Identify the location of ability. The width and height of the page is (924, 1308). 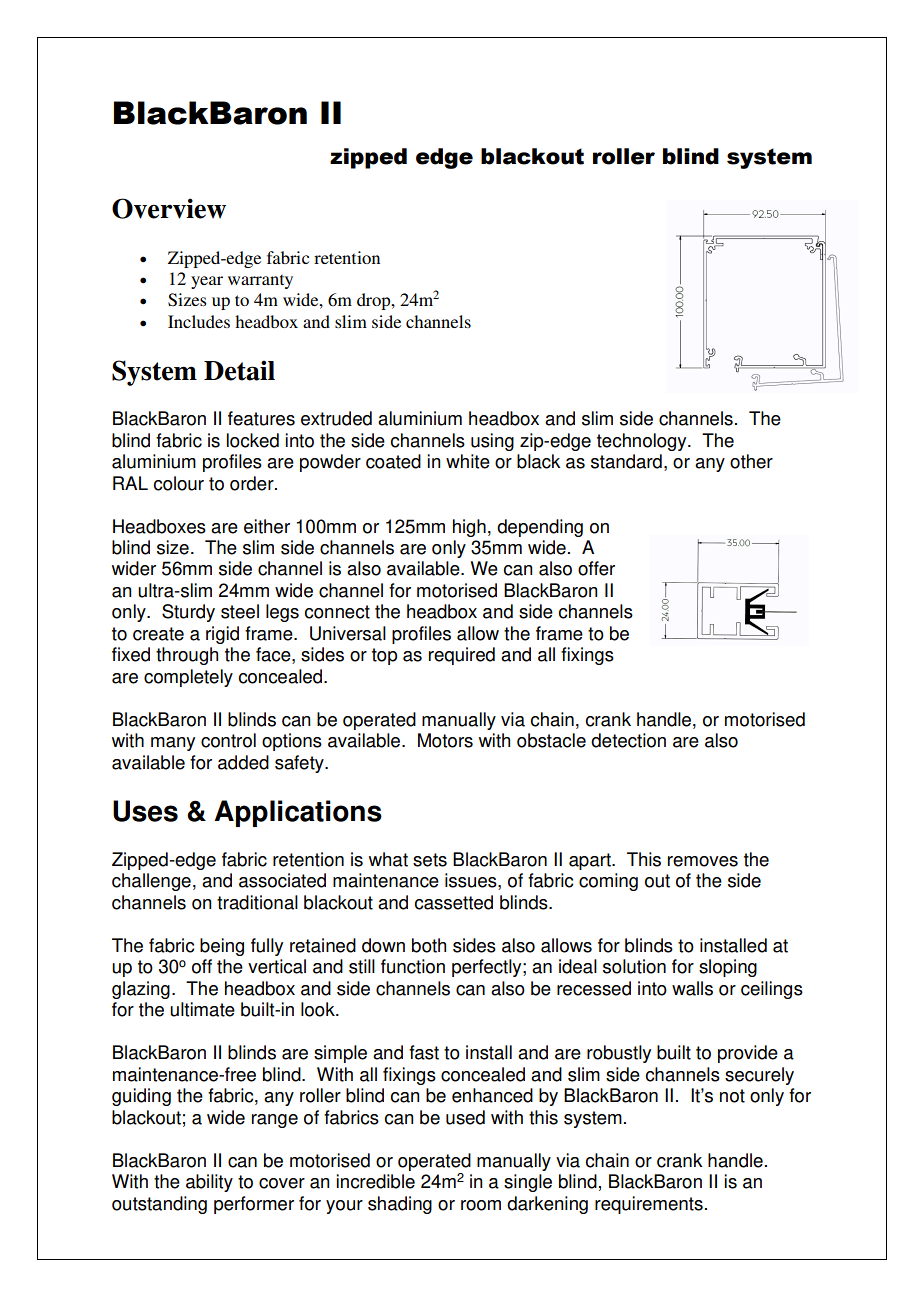
(209, 1183).
